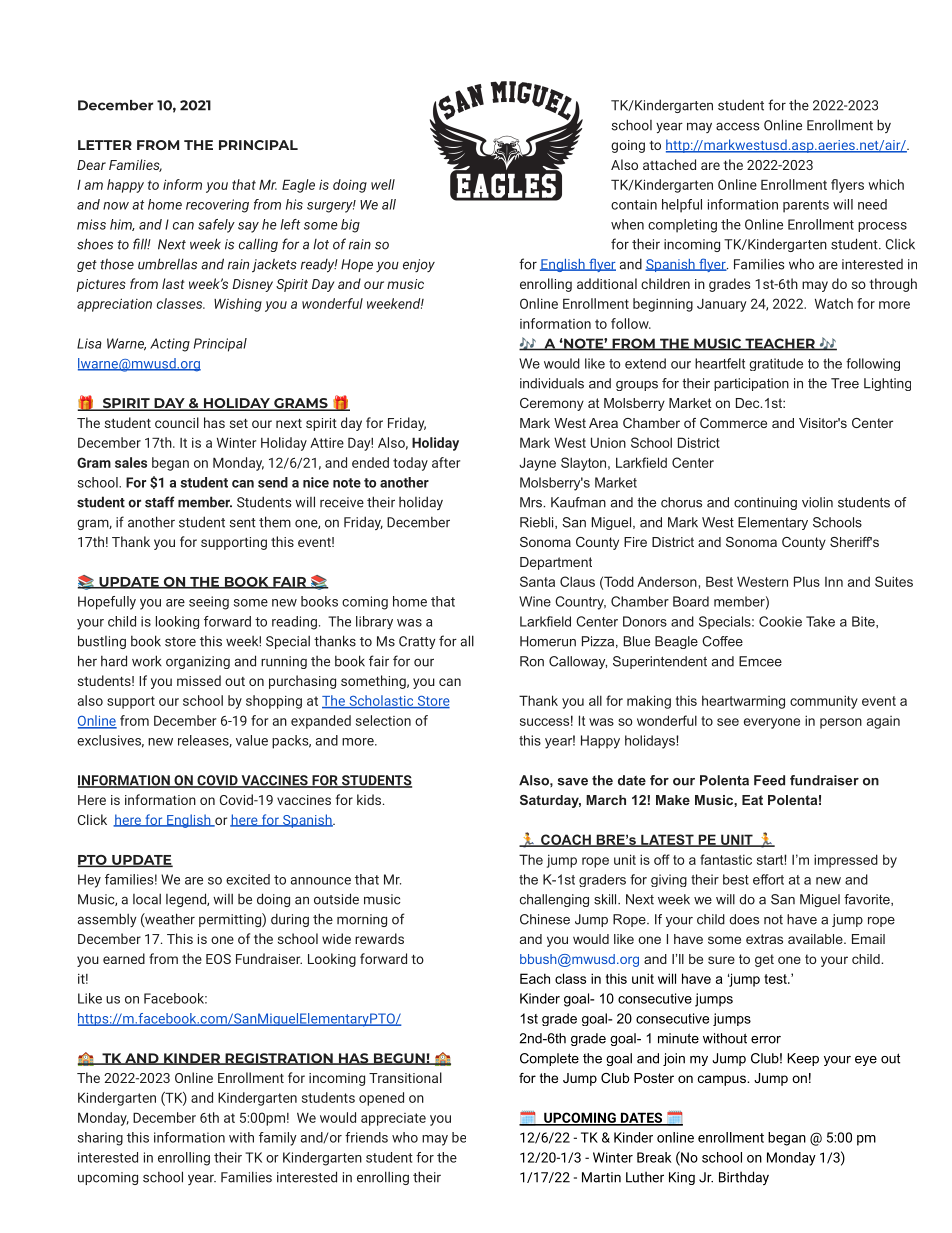  What do you see at coordinates (744, 1178) in the screenshot?
I see `Birthday` at bounding box center [744, 1178].
